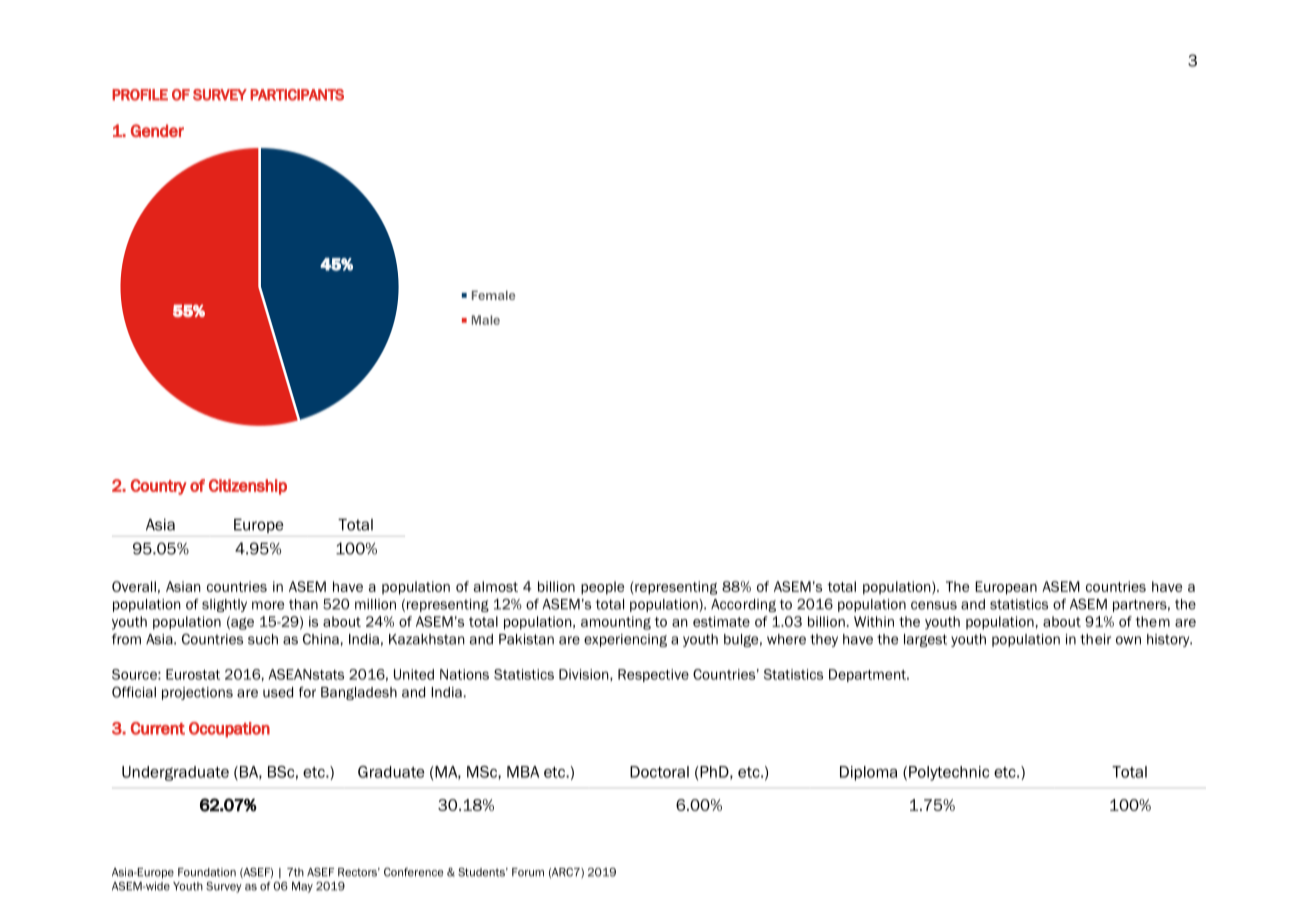  What do you see at coordinates (602, 588) in the document?
I see `people` at bounding box center [602, 588].
